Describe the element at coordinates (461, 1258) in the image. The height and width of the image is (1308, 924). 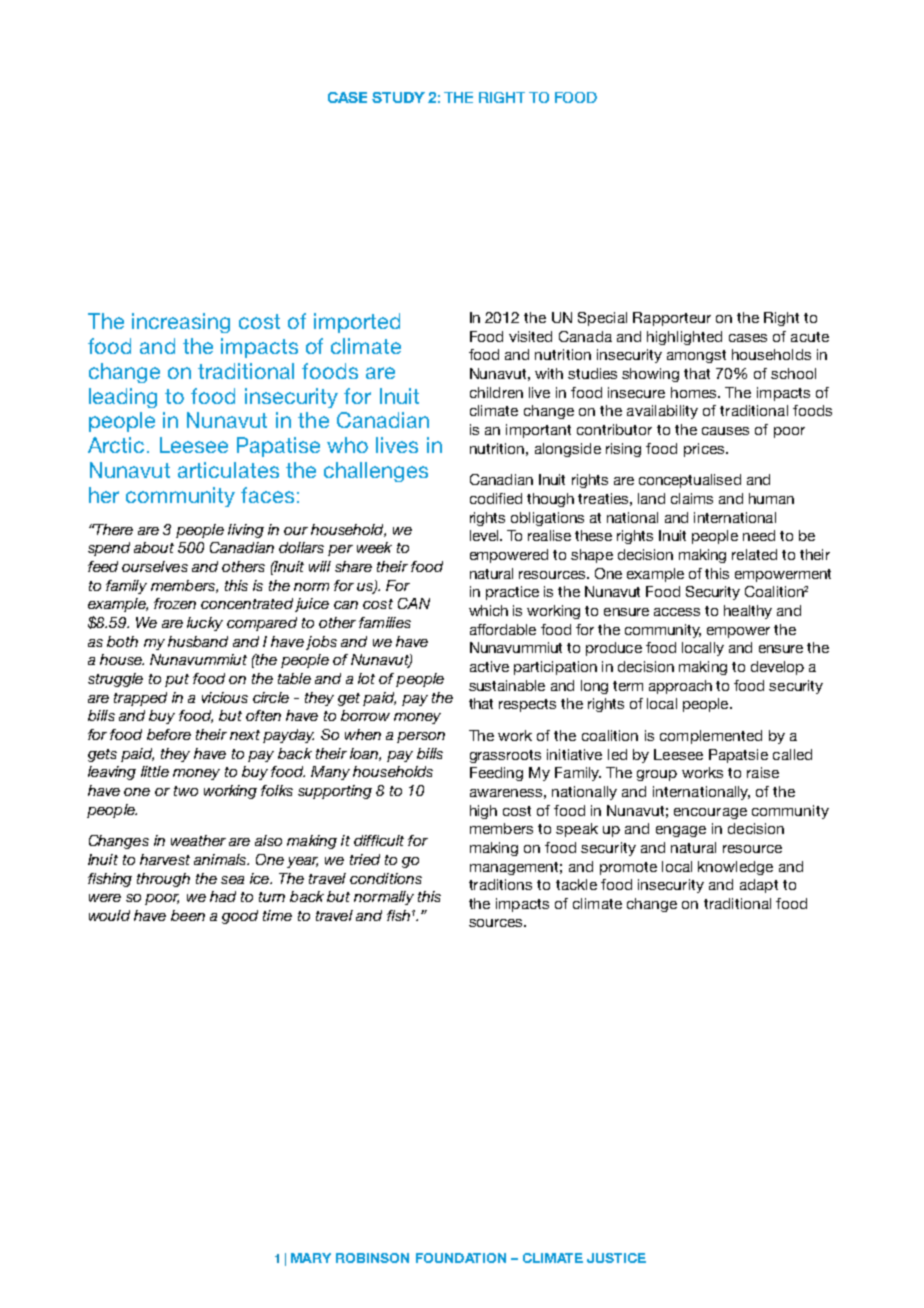
I see `Foundation` at that location.
